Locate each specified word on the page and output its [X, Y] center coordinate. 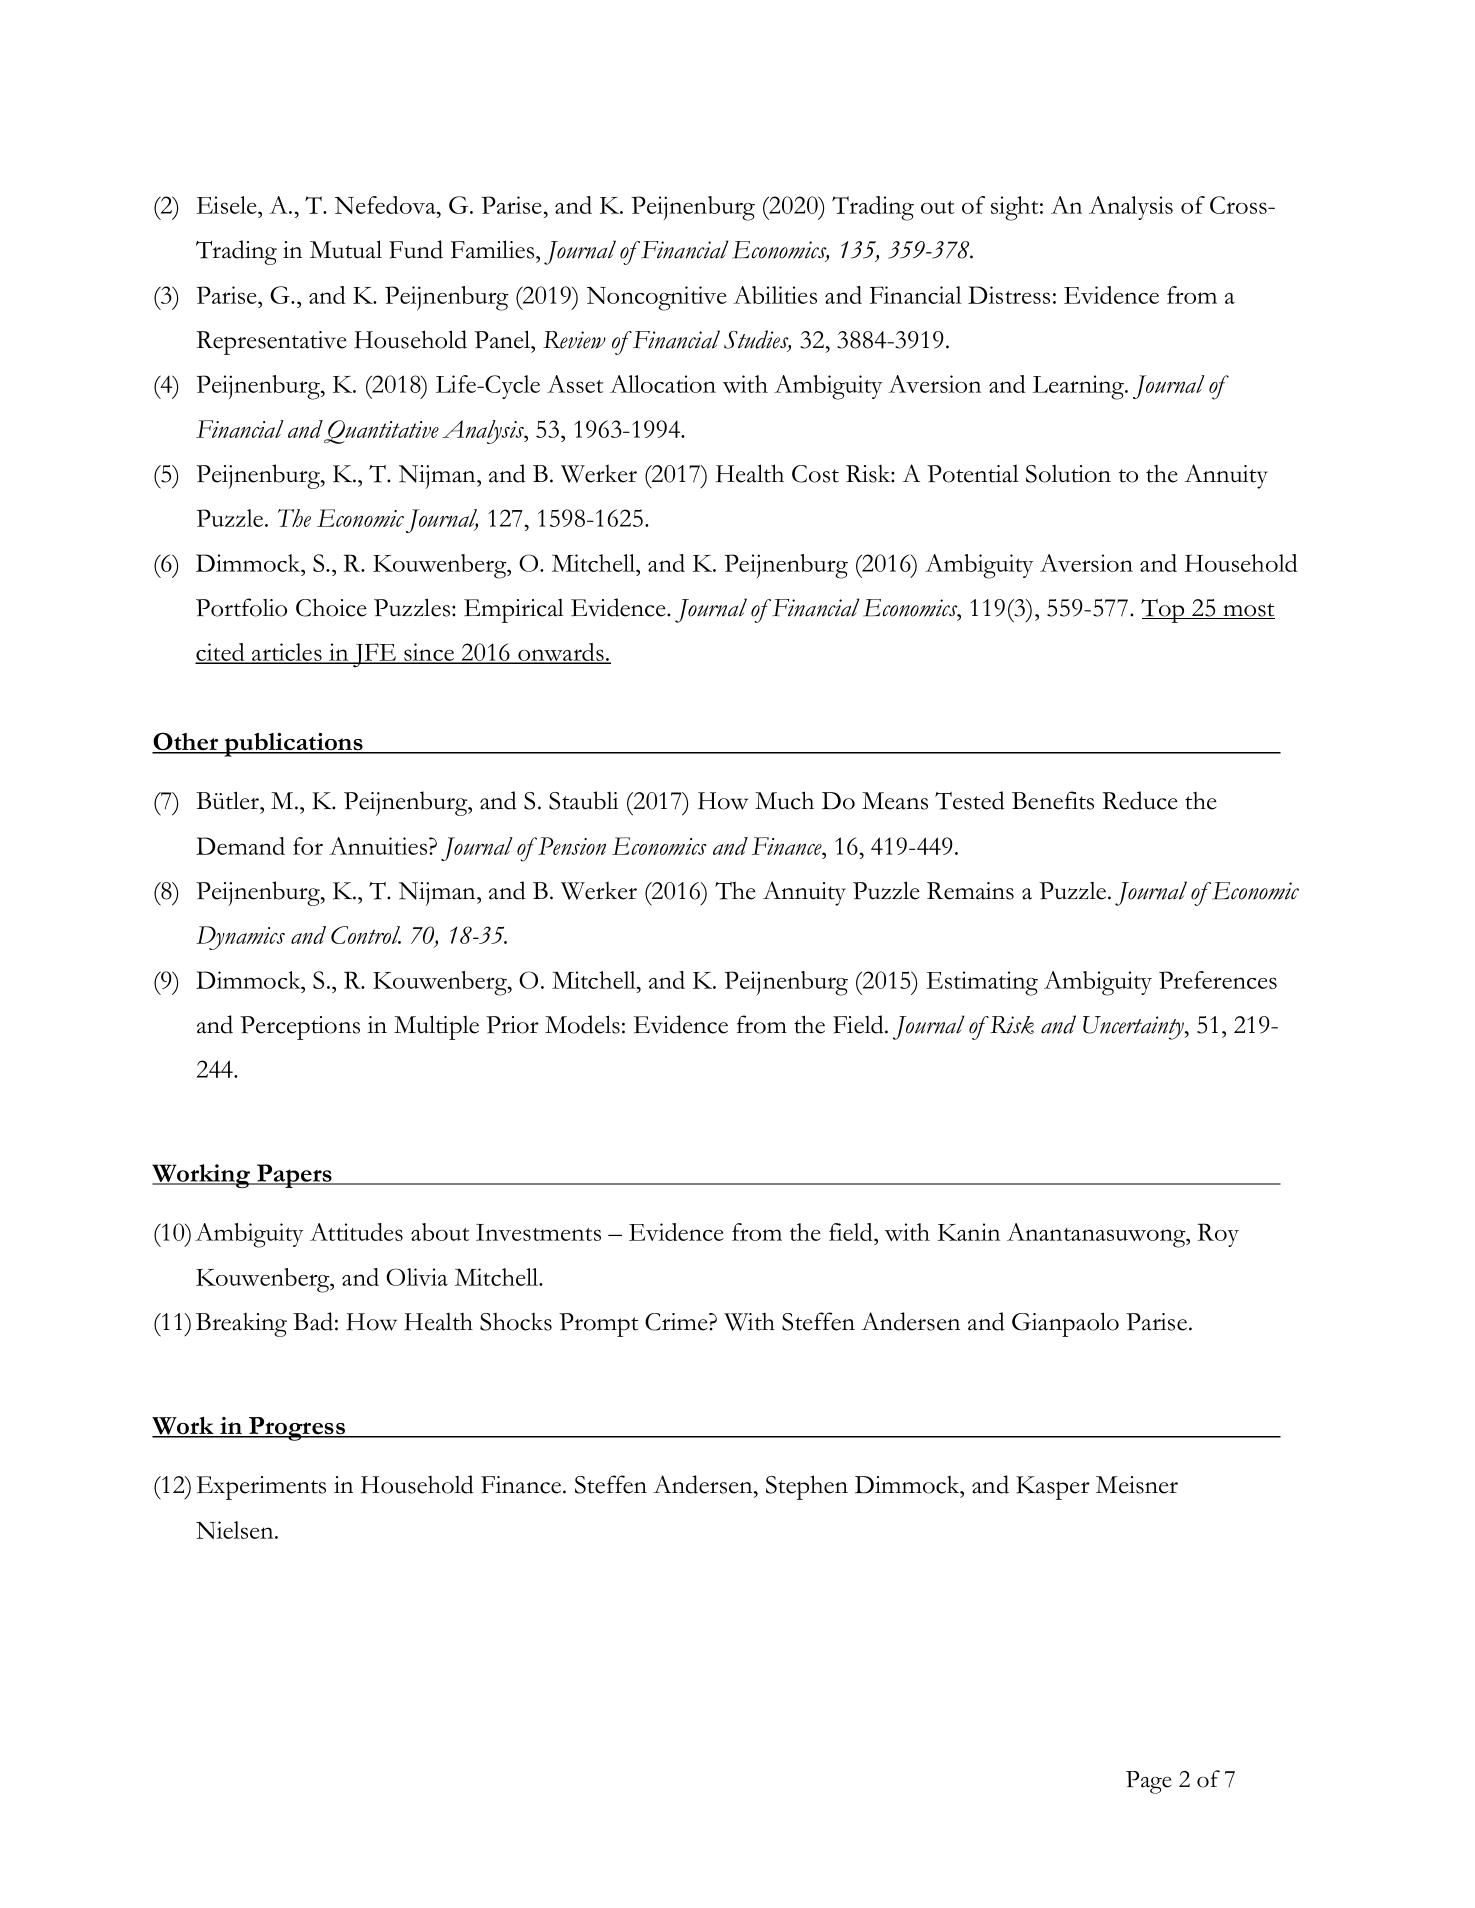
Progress [297, 1429]
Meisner [1137, 1485]
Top [1164, 611]
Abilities [775, 295]
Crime [677, 1322]
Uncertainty [1135, 1028]
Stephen [807, 1487]
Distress [1009, 295]
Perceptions [300, 1028]
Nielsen [236, 1530]
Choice [331, 607]
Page [1149, 1782]
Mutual [346, 249]
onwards [561, 653]
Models [582, 1024]
